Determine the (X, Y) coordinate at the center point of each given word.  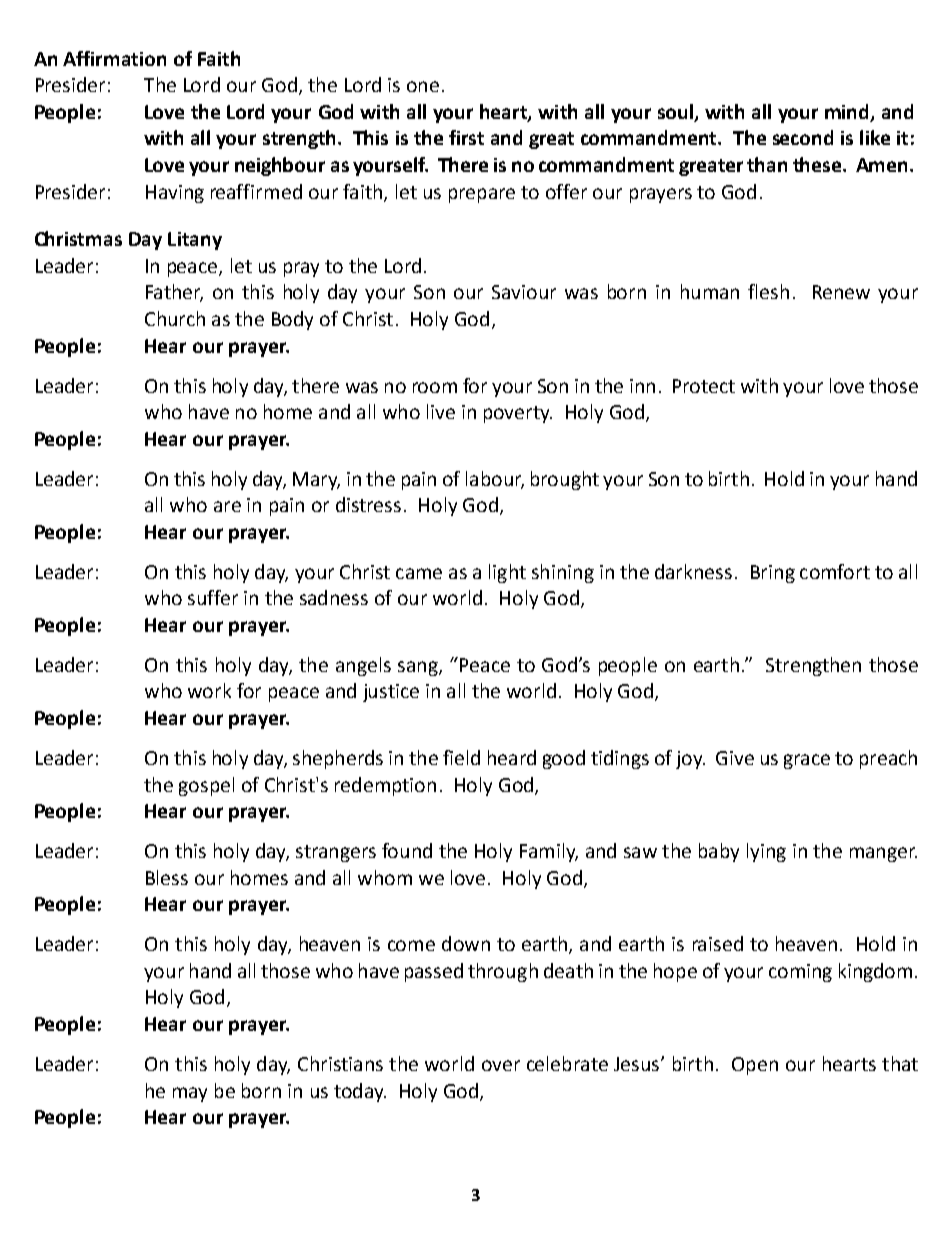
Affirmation (114, 58)
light (507, 573)
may (190, 1094)
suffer (213, 597)
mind (848, 113)
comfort (835, 571)
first (466, 137)
